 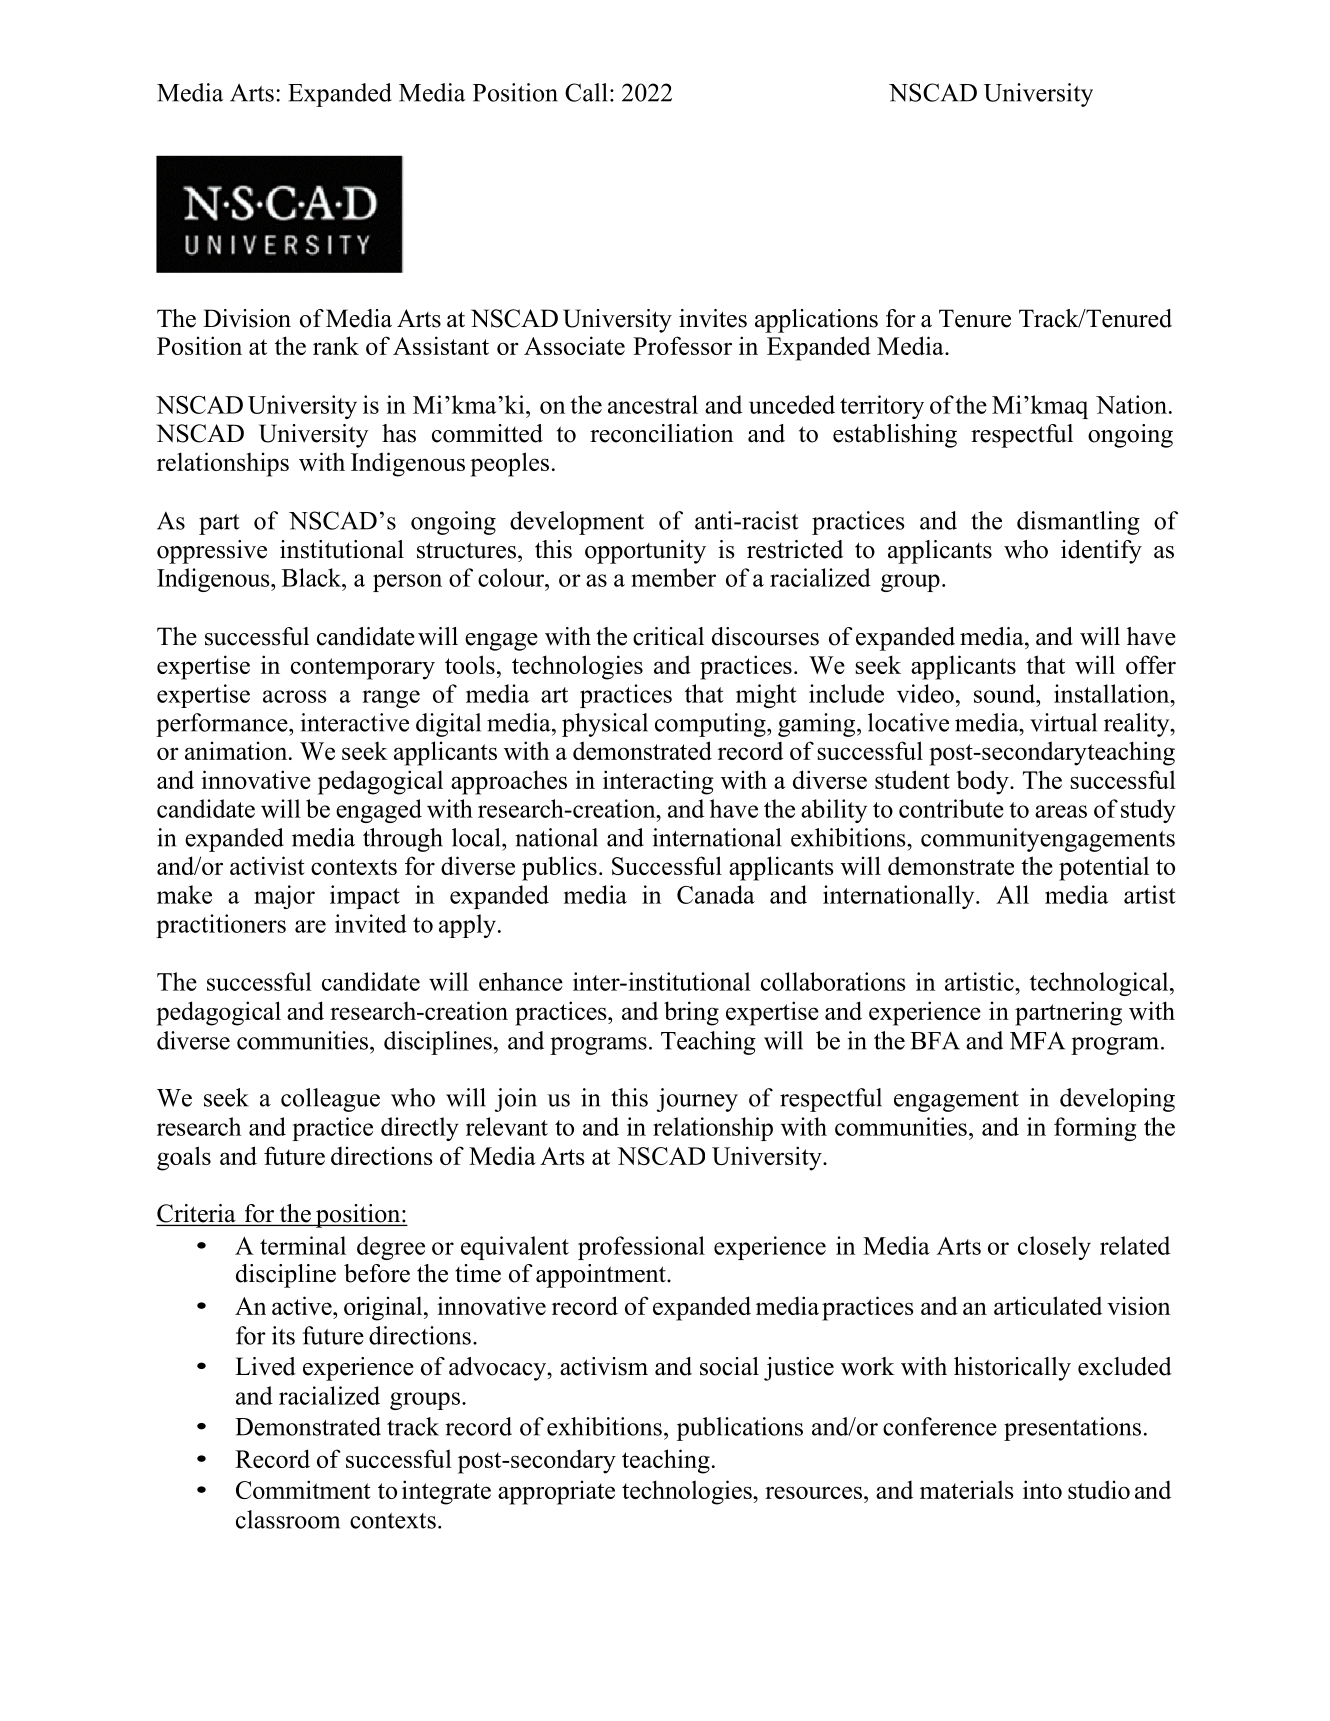 What do you see at coordinates (668, 636) in the page?
I see `critical` at bounding box center [668, 636].
